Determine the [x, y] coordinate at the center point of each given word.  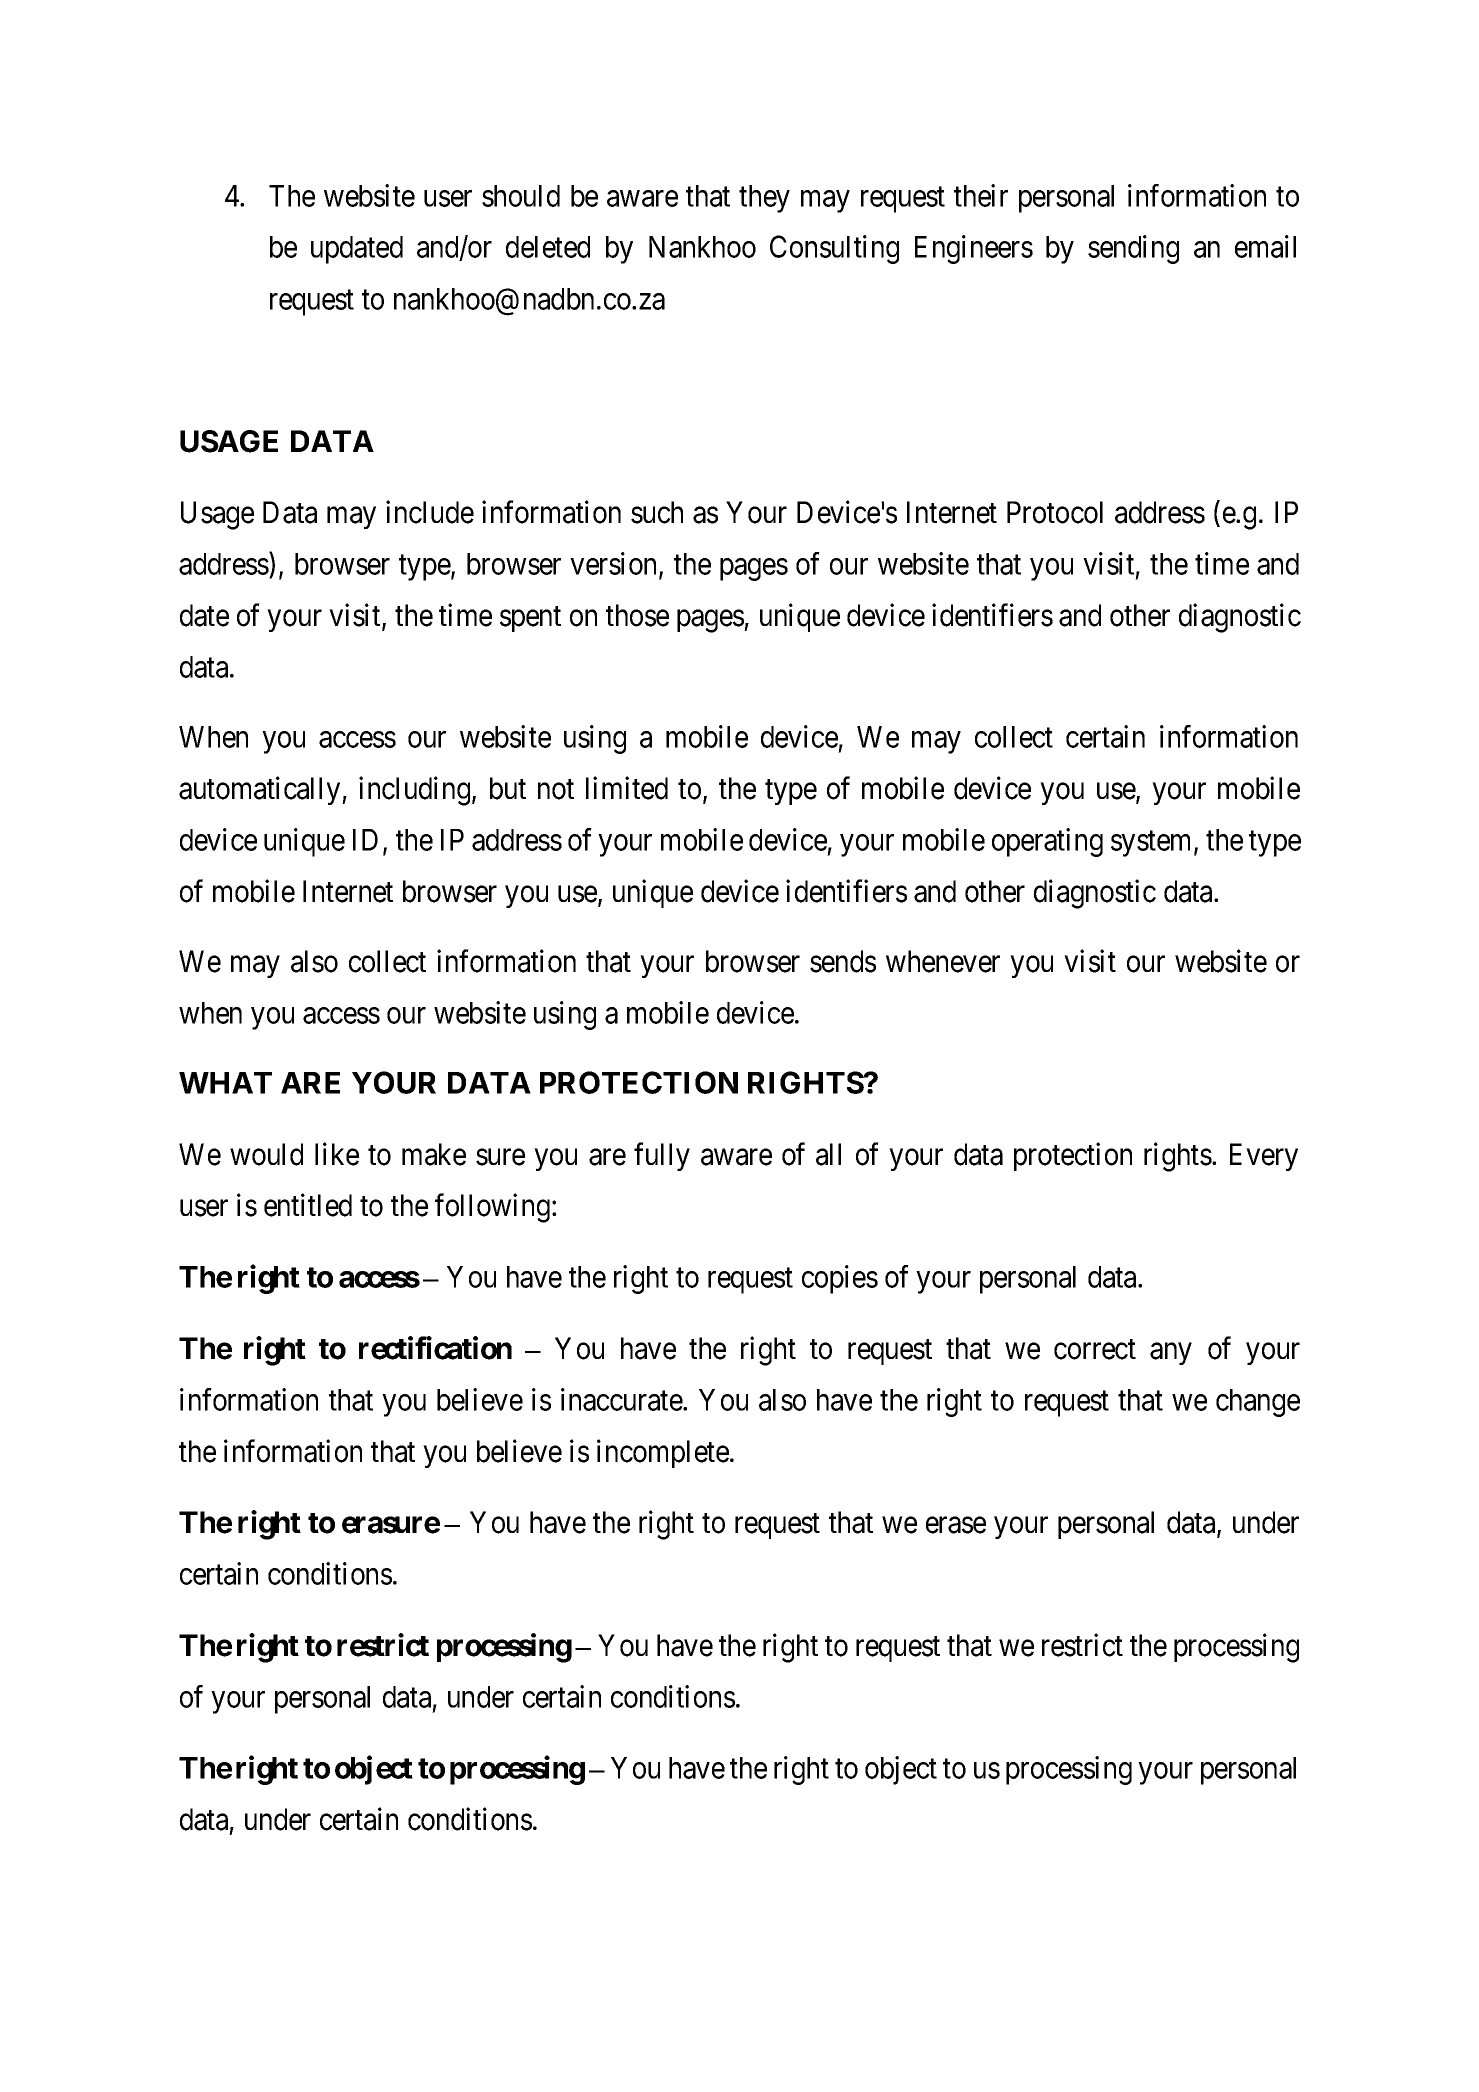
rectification [435, 1348]
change [1258, 1403]
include [430, 512]
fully [662, 1156]
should [521, 196]
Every [1264, 1157]
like [337, 1154]
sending [1133, 249]
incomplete [663, 1453]
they [764, 199]
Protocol [1055, 512]
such [657, 512]
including [414, 791]
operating [1047, 842]
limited [627, 788]
